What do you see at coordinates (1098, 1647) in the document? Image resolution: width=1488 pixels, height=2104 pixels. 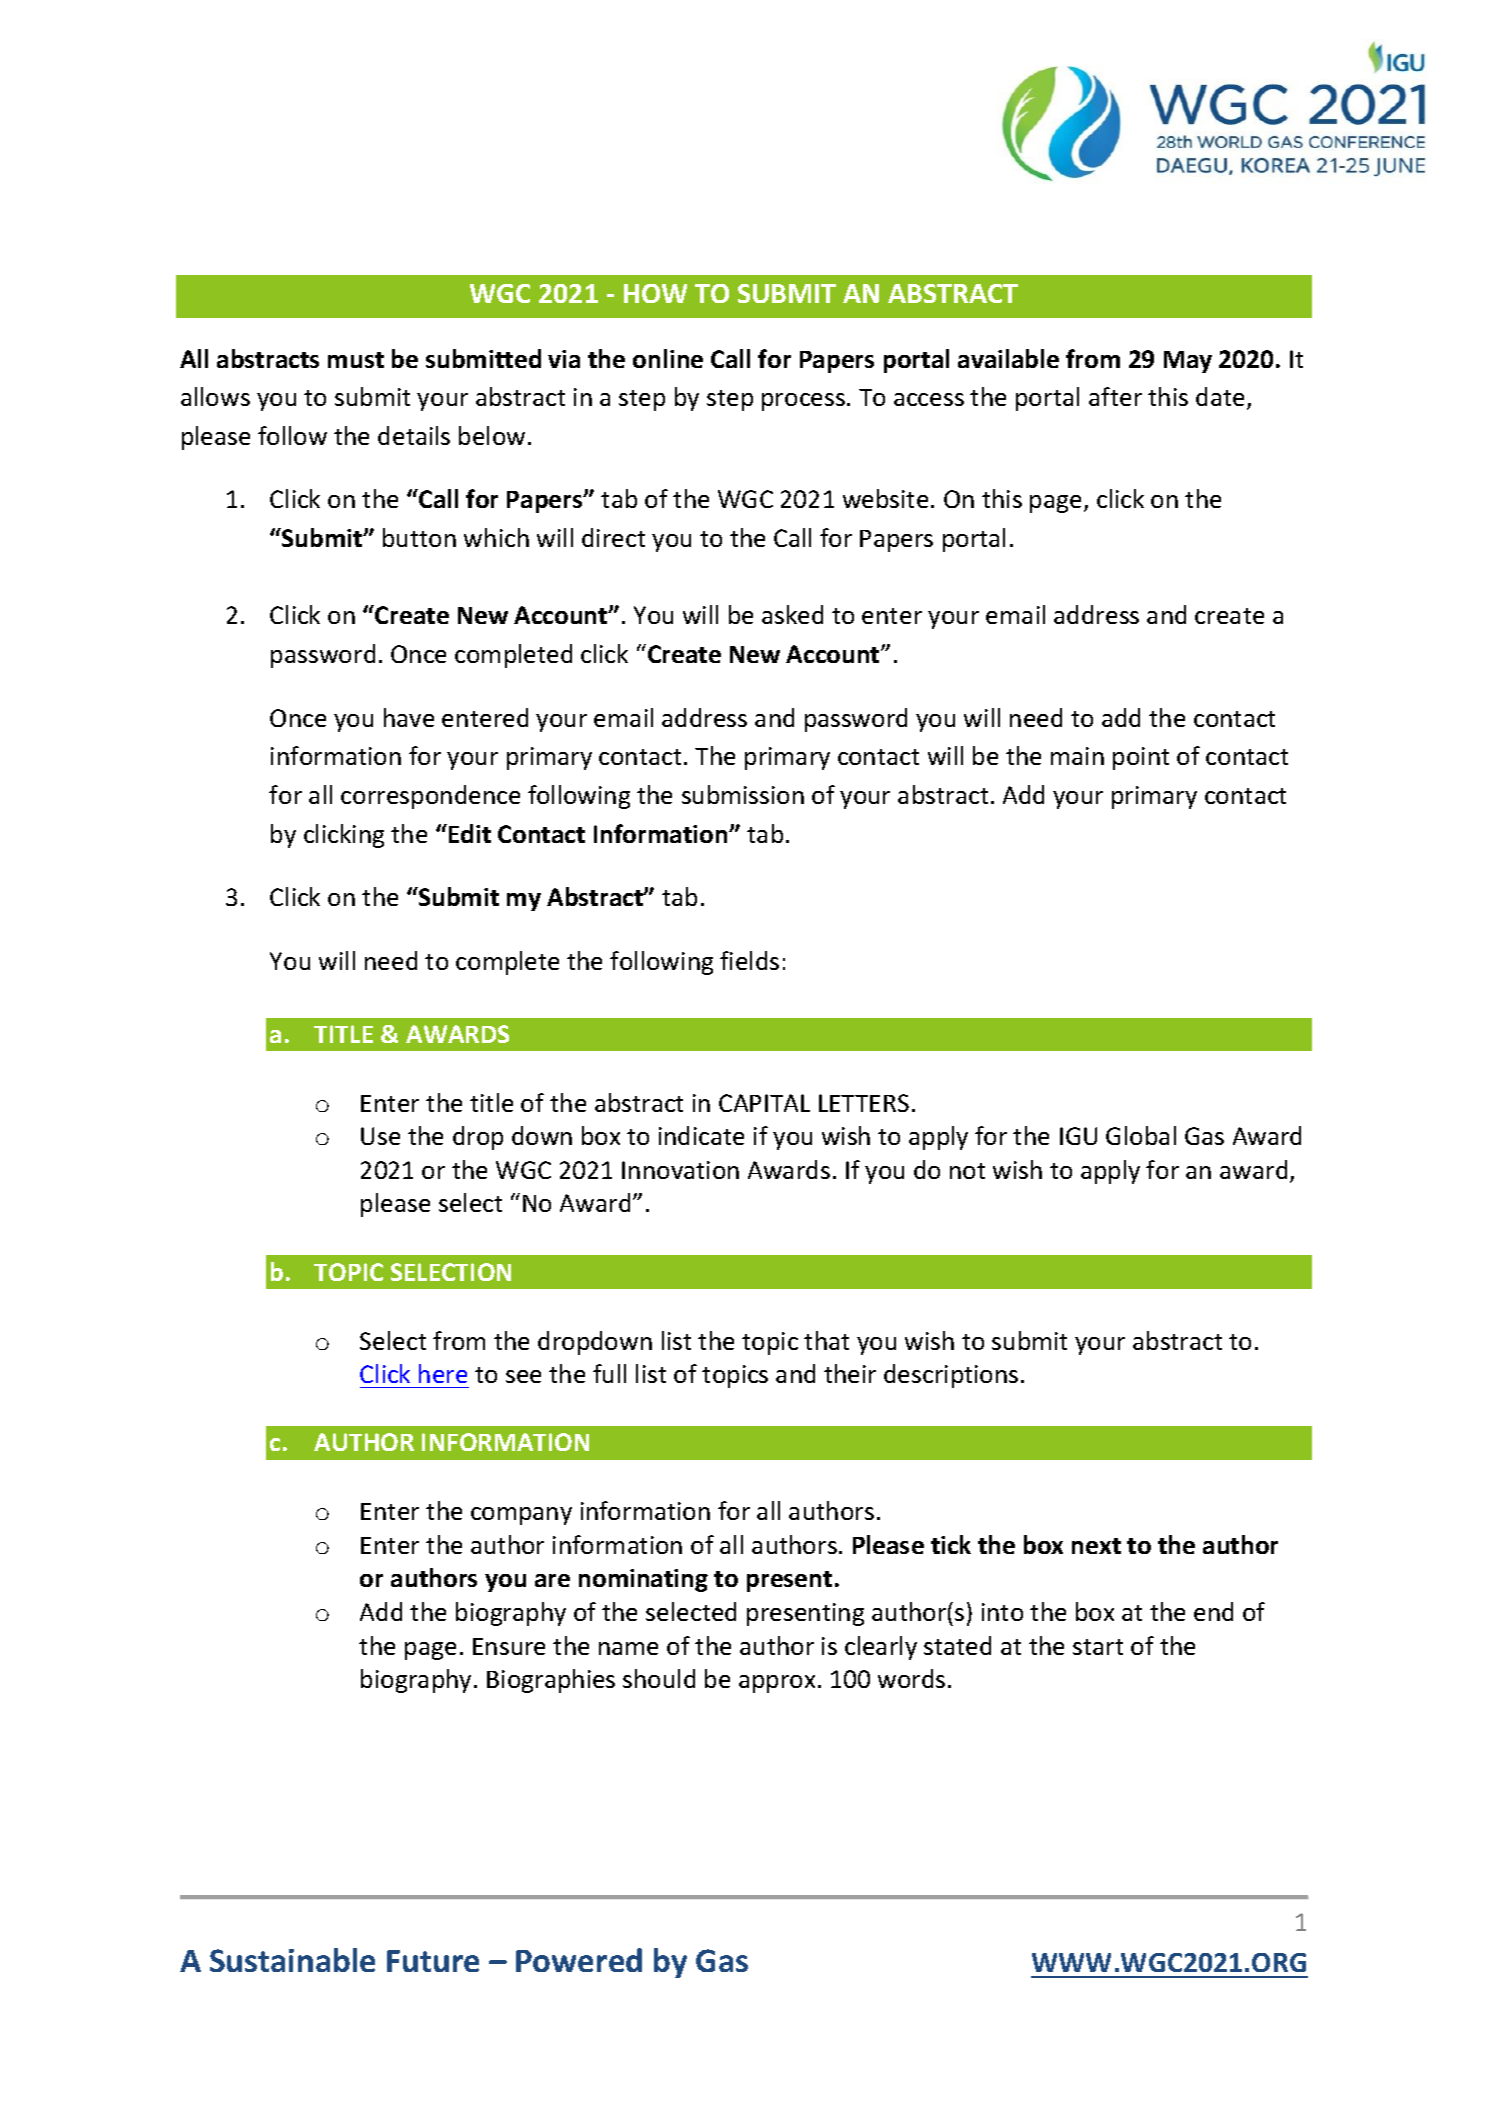 I see `start` at bounding box center [1098, 1647].
